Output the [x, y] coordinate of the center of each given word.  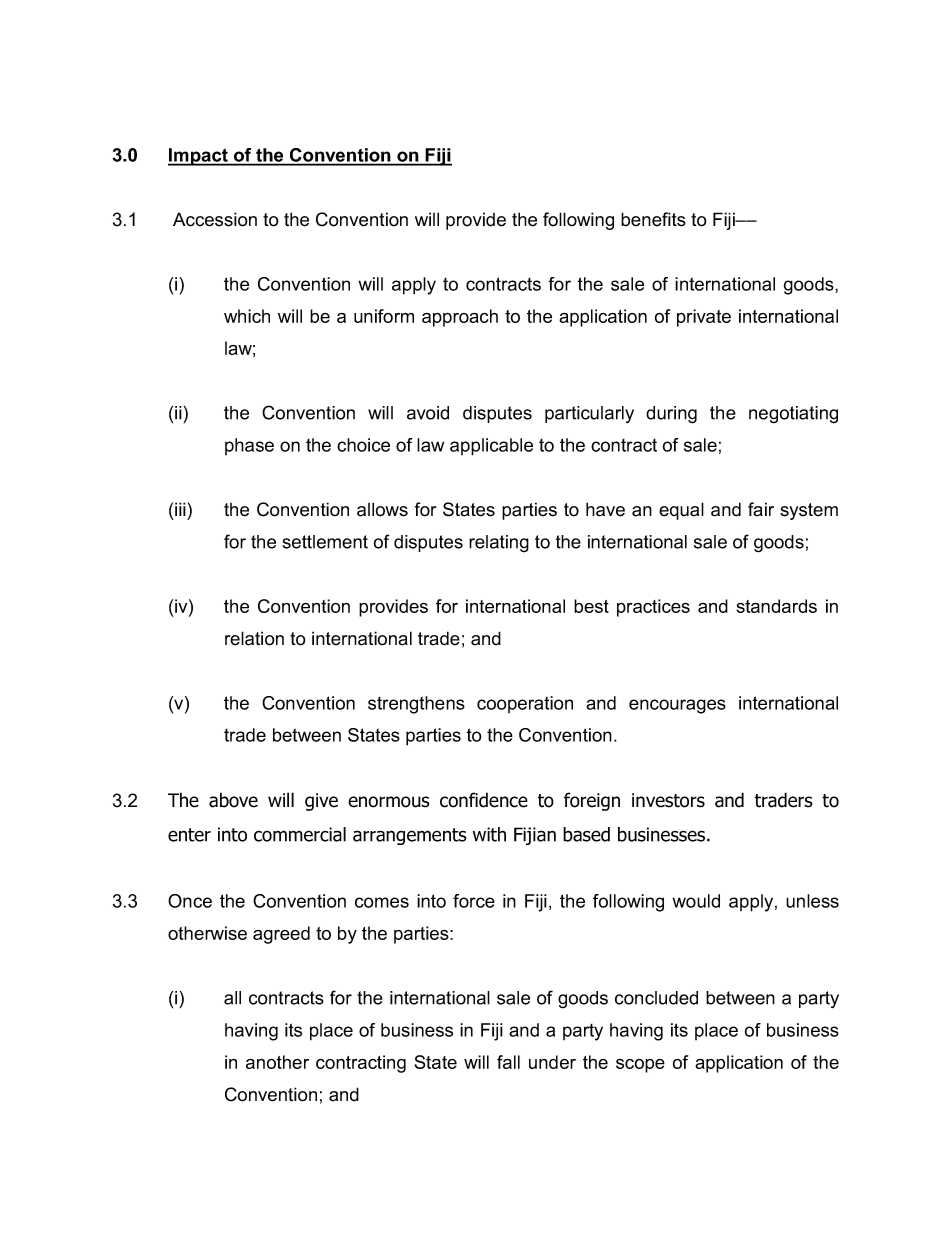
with [489, 834]
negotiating [793, 415]
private [704, 318]
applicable [491, 447]
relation [254, 638]
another [277, 1062]
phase [249, 446]
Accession [215, 219]
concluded [656, 998]
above [233, 800]
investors [668, 800]
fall [508, 1062]
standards [776, 606]
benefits [653, 219]
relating [499, 544]
